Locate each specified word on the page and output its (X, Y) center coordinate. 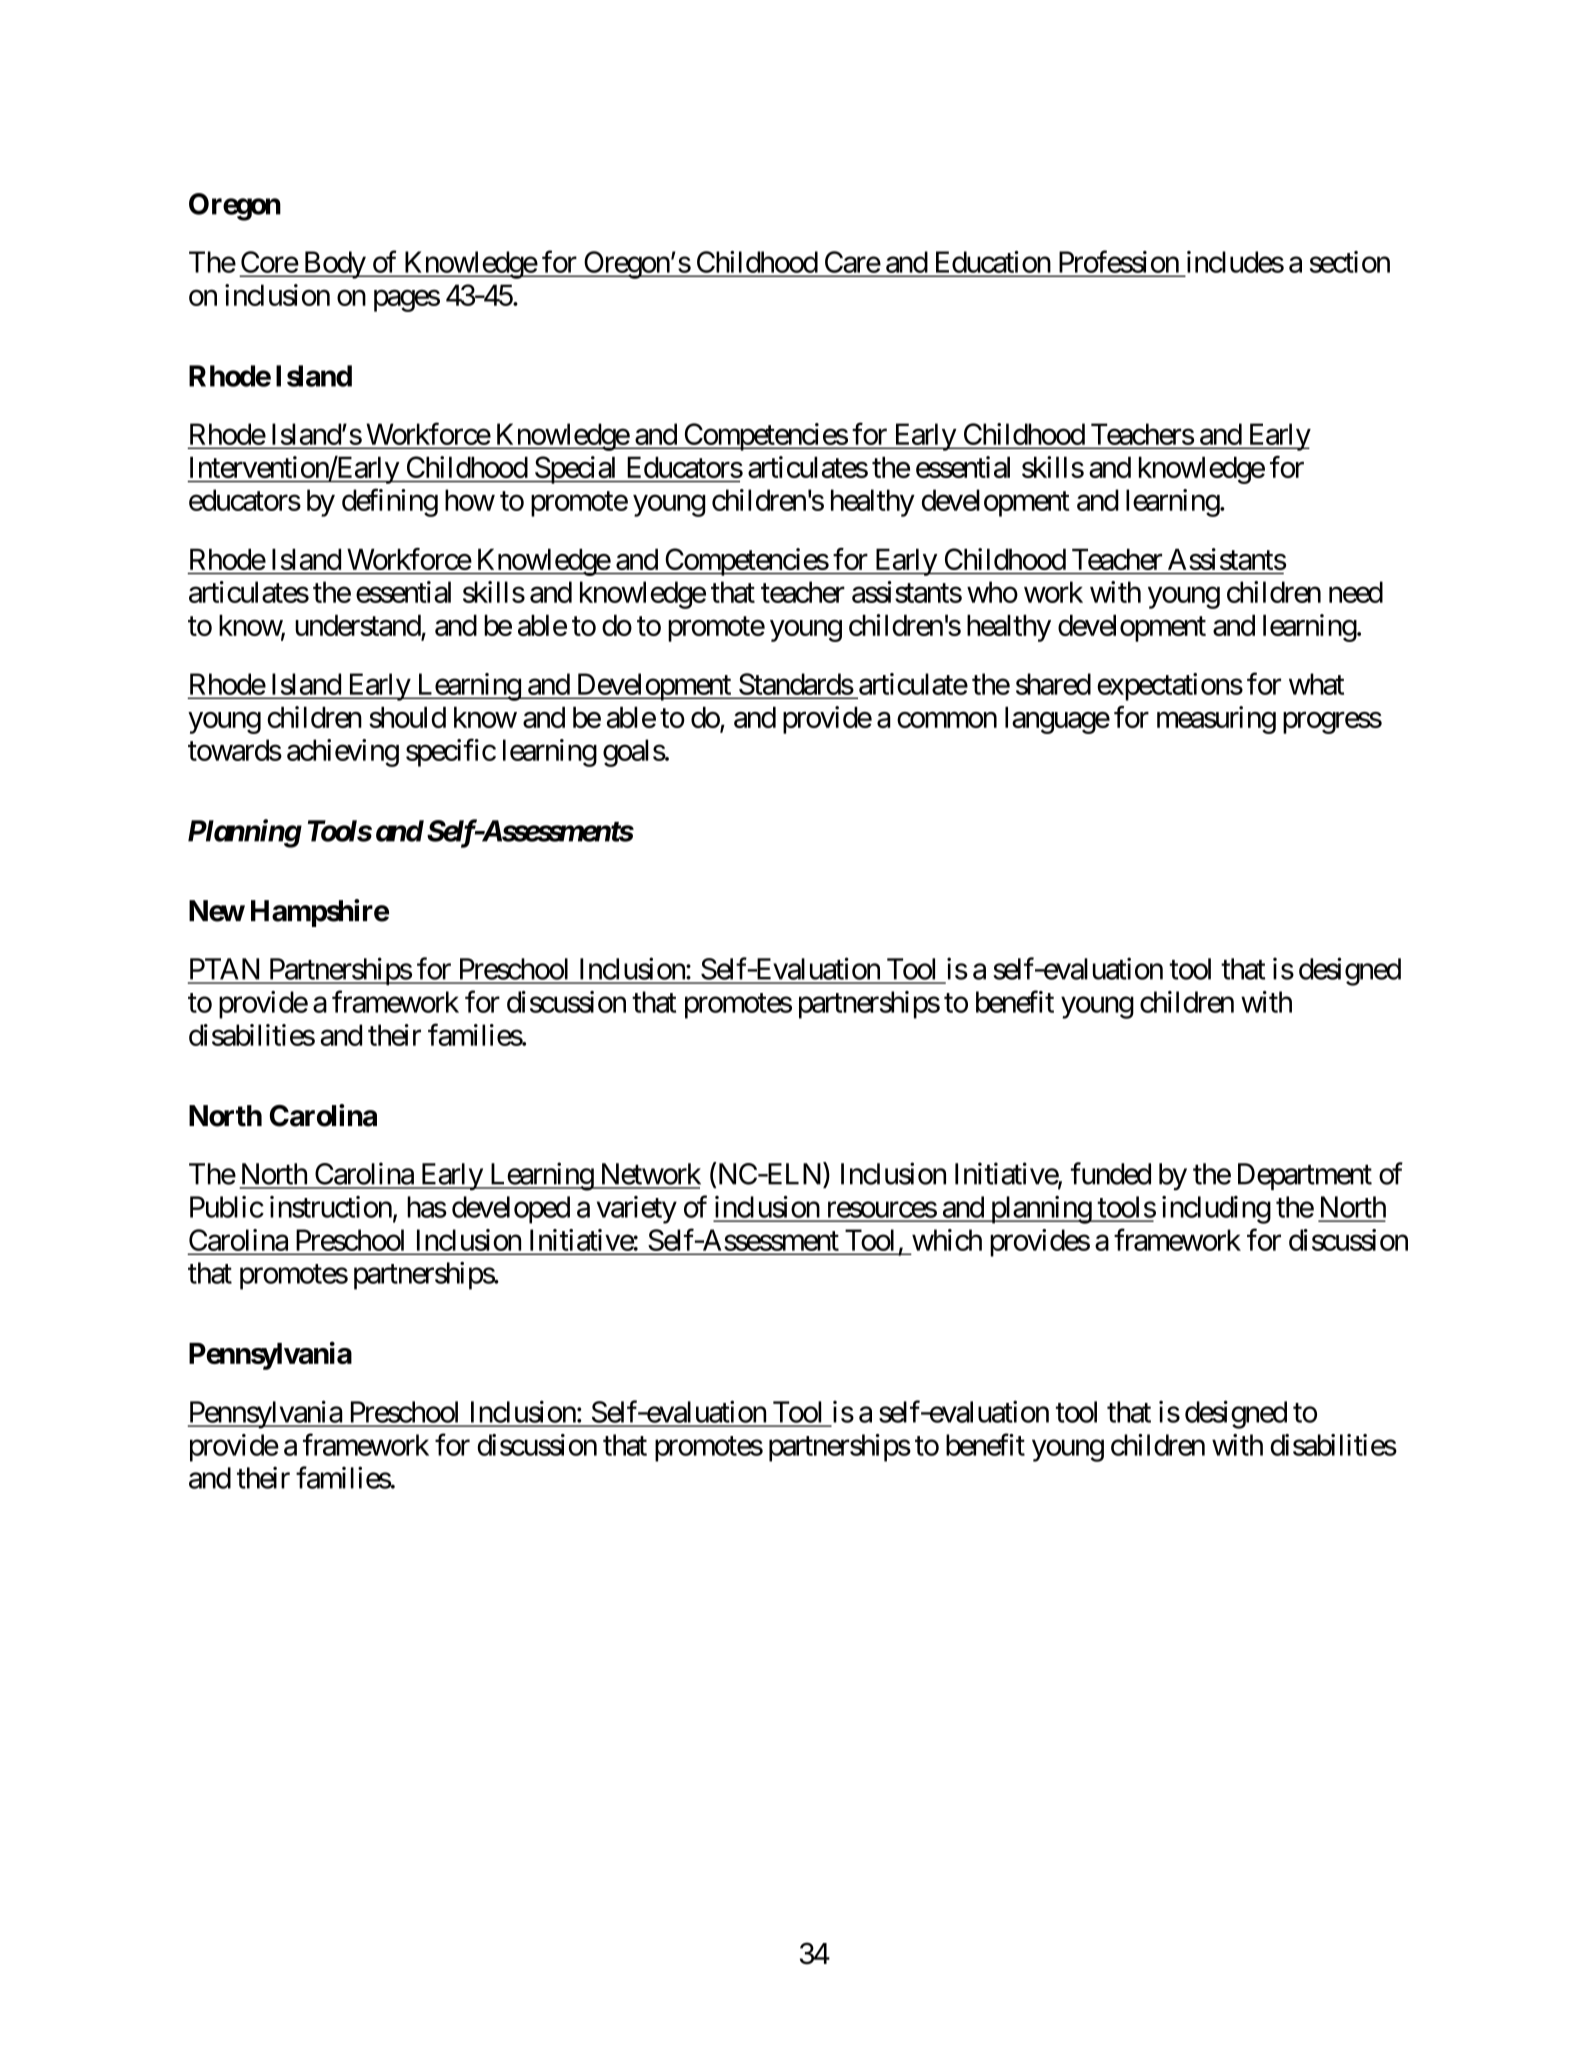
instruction (331, 1207)
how (470, 500)
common (947, 720)
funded (1111, 1173)
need (1356, 592)
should (407, 717)
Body (334, 265)
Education (993, 262)
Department (1305, 1176)
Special (576, 470)
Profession (1119, 261)
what (1316, 684)
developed (511, 1210)
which (947, 1240)
